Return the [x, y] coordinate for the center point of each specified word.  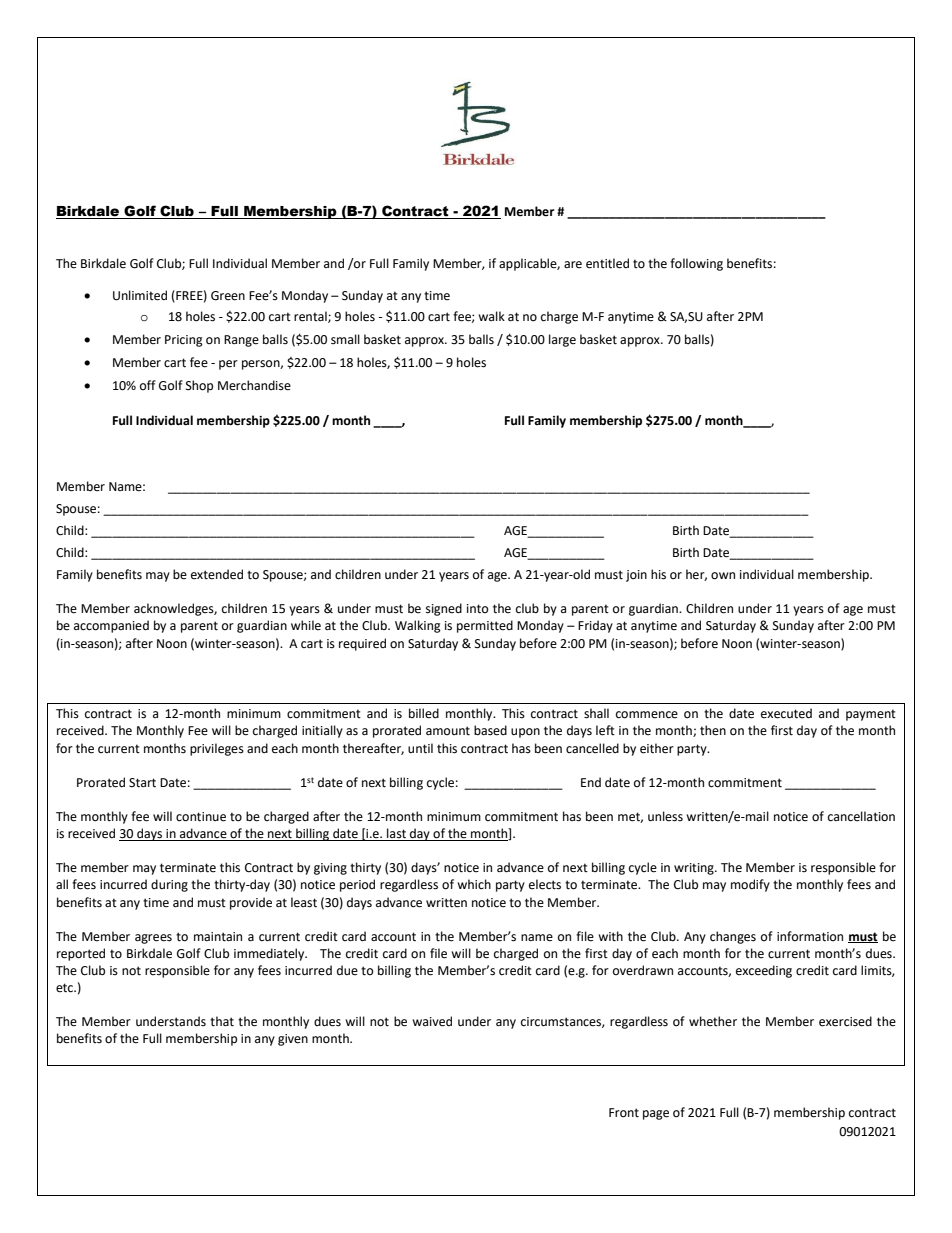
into [478, 609]
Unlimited [140, 295]
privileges [217, 749]
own [723, 576]
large [562, 340]
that [222, 1021]
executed [786, 713]
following [696, 264]
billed [424, 713]
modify [750, 885]
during [169, 885]
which [474, 884]
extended [217, 574]
